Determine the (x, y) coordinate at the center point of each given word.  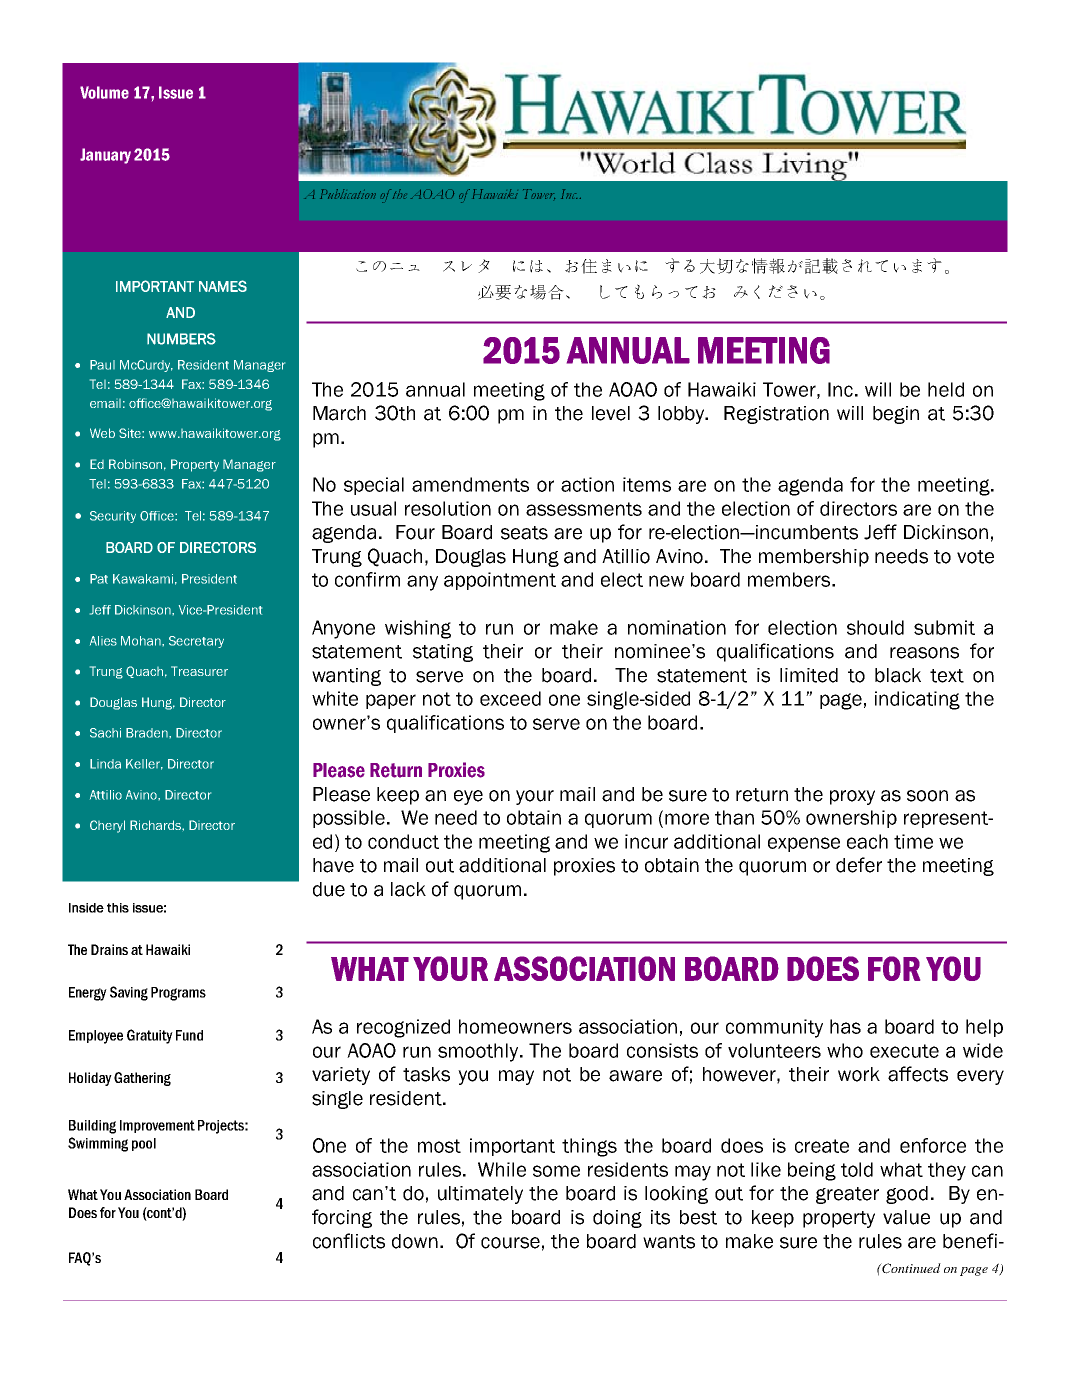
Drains (109, 949)
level (611, 413)
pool (144, 1144)
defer (859, 865)
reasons (924, 653)
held (946, 389)
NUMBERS (181, 339)
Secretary (196, 642)
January (105, 156)
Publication (348, 194)
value (906, 1217)
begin (896, 415)
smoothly (479, 1052)
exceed (510, 698)
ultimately (480, 1195)
